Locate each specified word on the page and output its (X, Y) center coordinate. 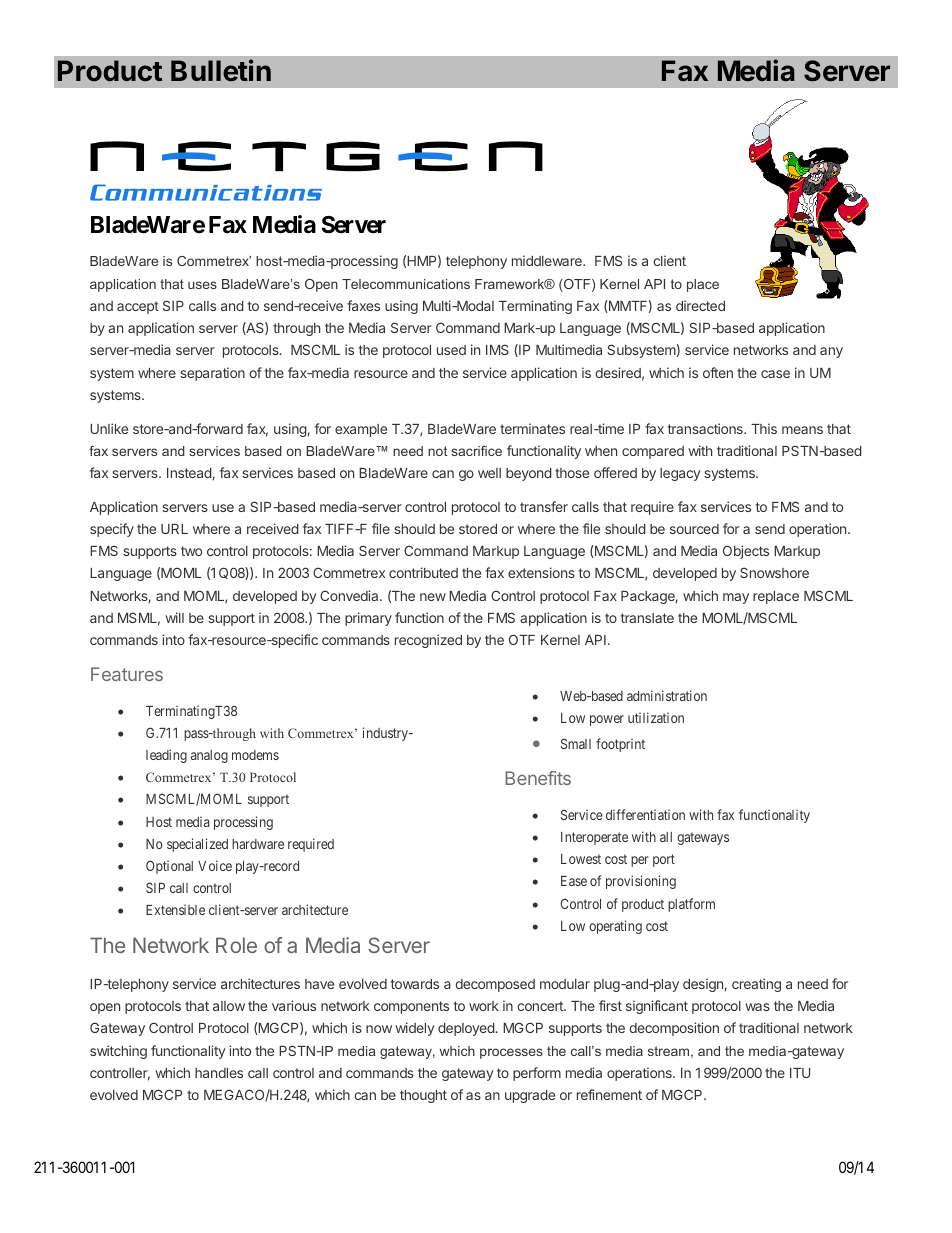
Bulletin (221, 70)
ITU (800, 1073)
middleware (548, 260)
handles (219, 1073)
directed (700, 305)
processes (511, 1053)
